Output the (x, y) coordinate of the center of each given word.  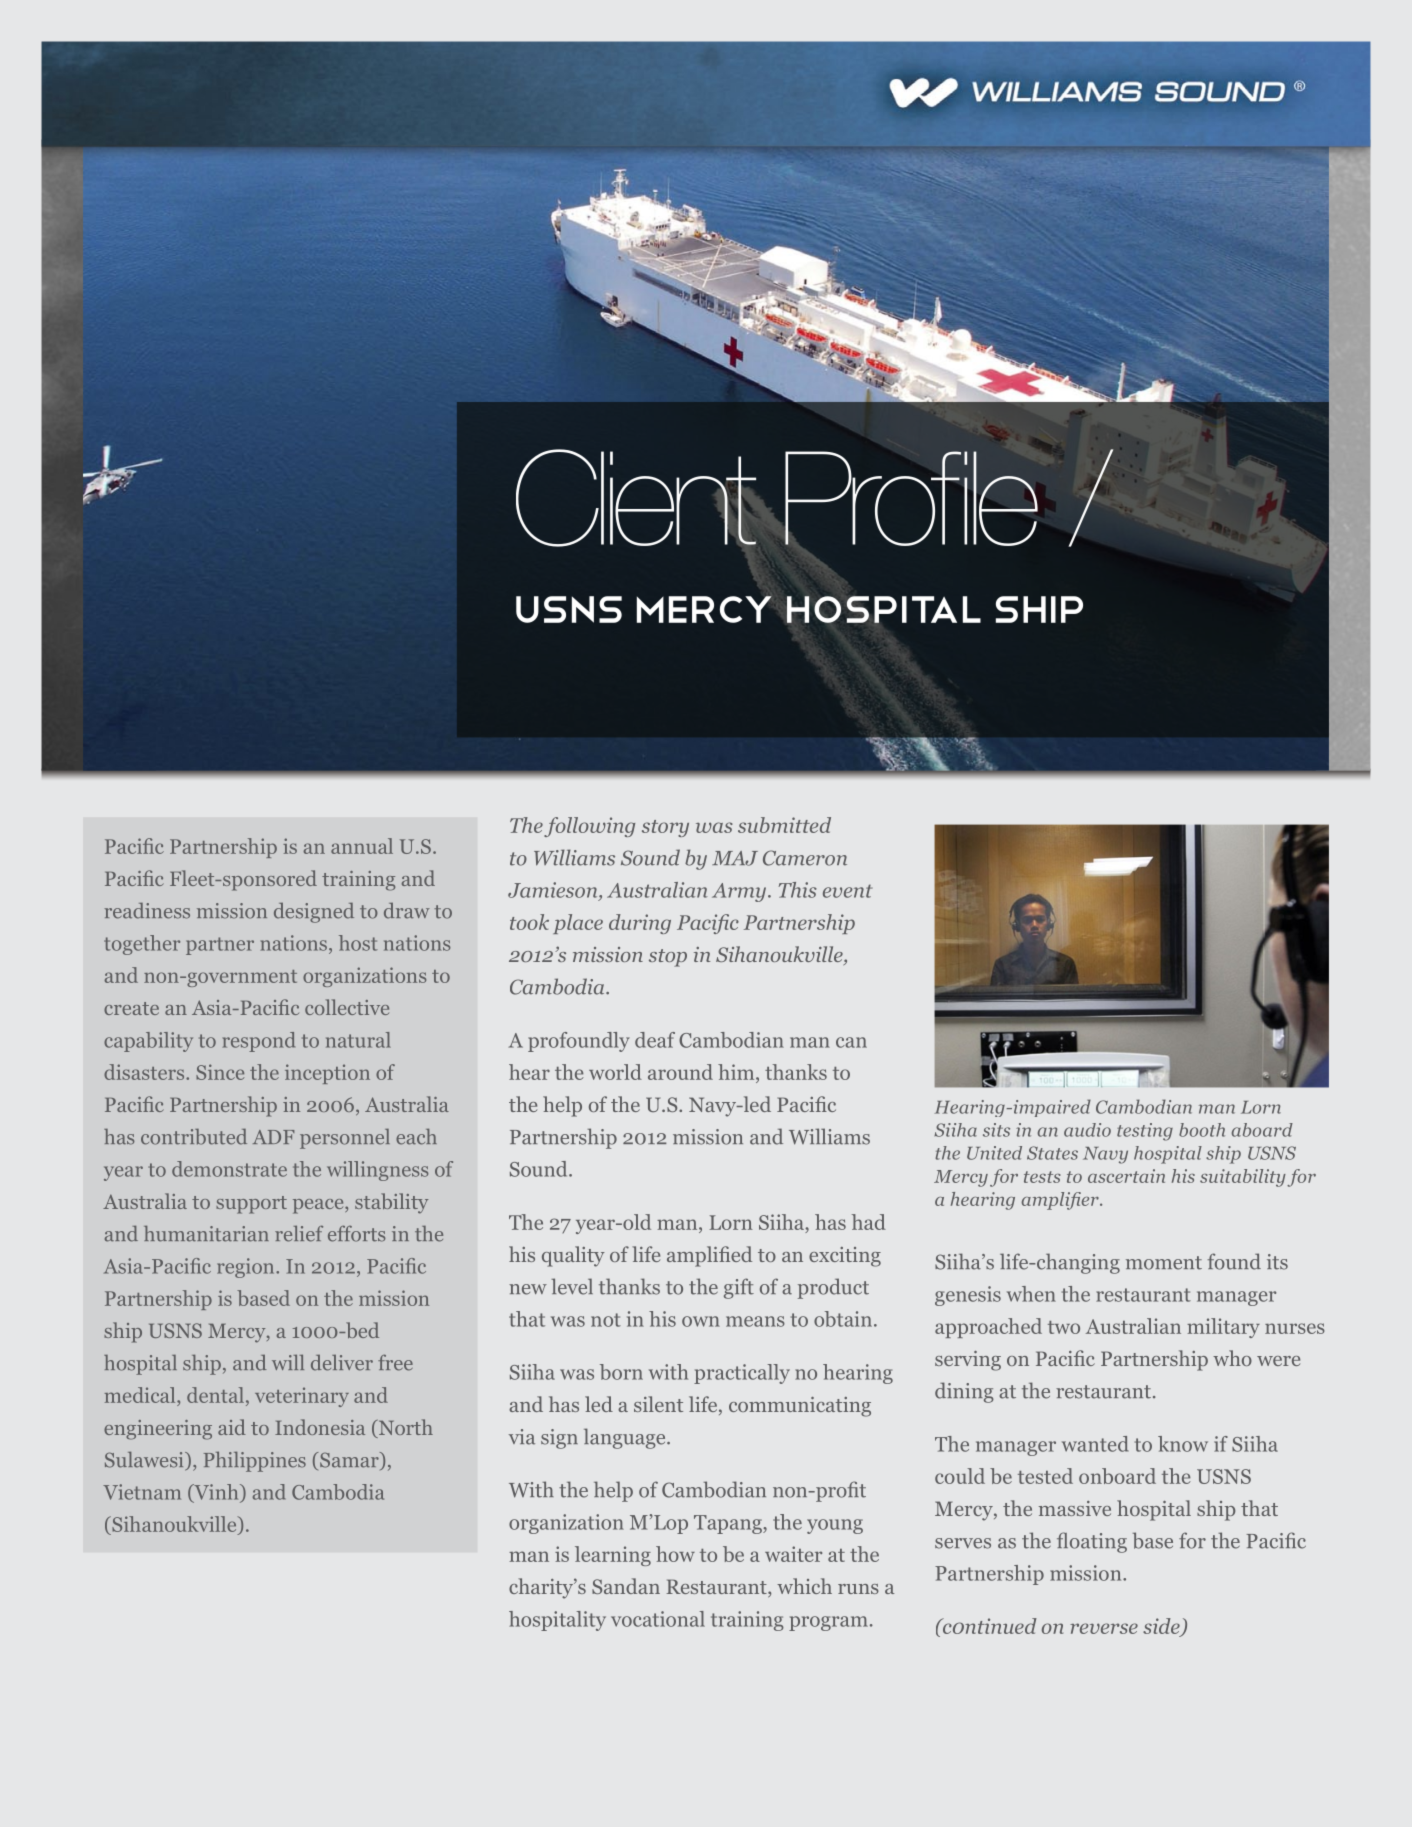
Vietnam (142, 1492)
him (737, 1072)
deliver (342, 1363)
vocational (658, 1619)
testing (1145, 1132)
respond (259, 1042)
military (1223, 1328)
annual (362, 846)
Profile (911, 498)
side (1162, 1627)
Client (637, 499)
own (701, 1321)
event (848, 891)
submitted (784, 825)
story (665, 828)
